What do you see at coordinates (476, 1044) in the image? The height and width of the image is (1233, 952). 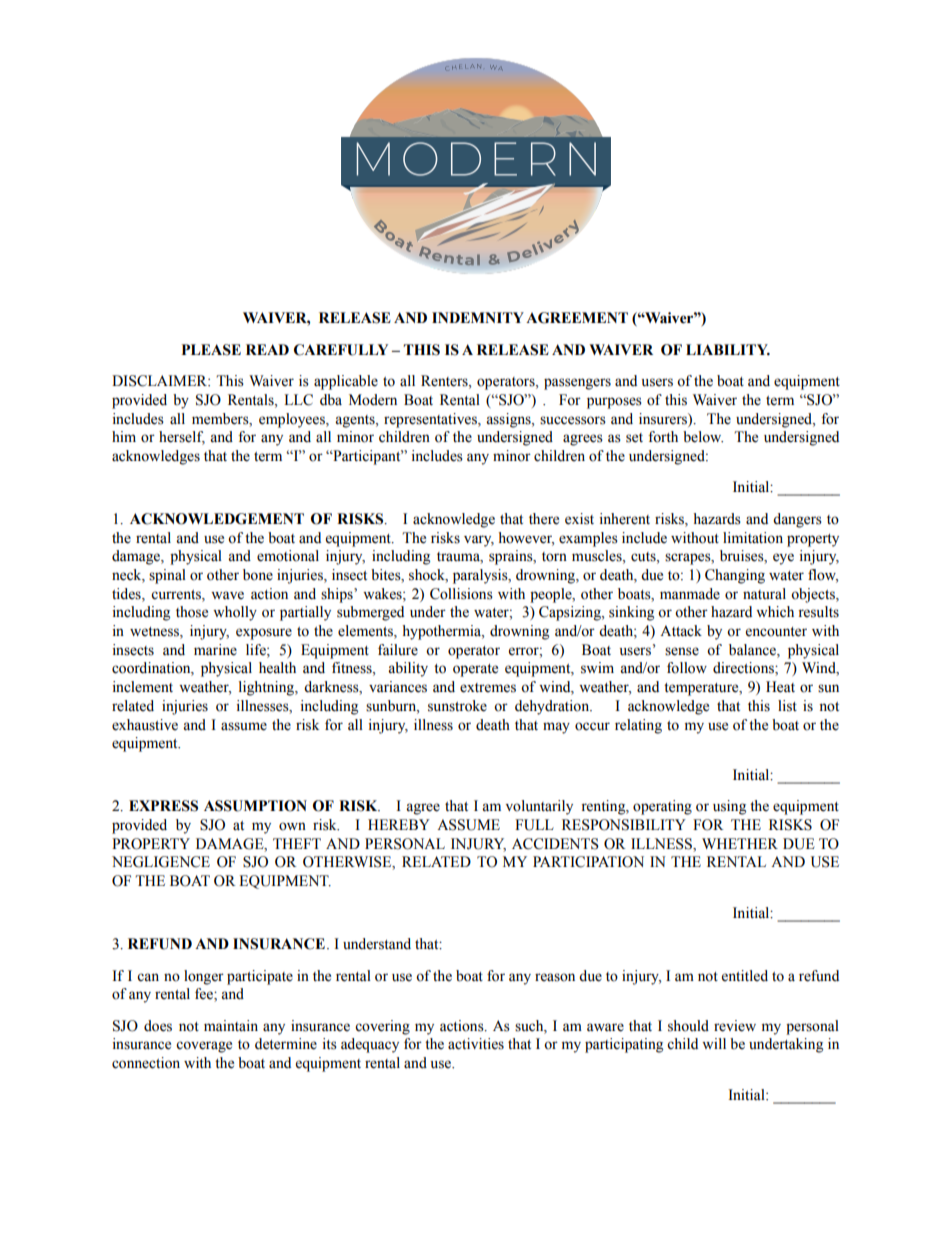 I see `activities` at bounding box center [476, 1044].
